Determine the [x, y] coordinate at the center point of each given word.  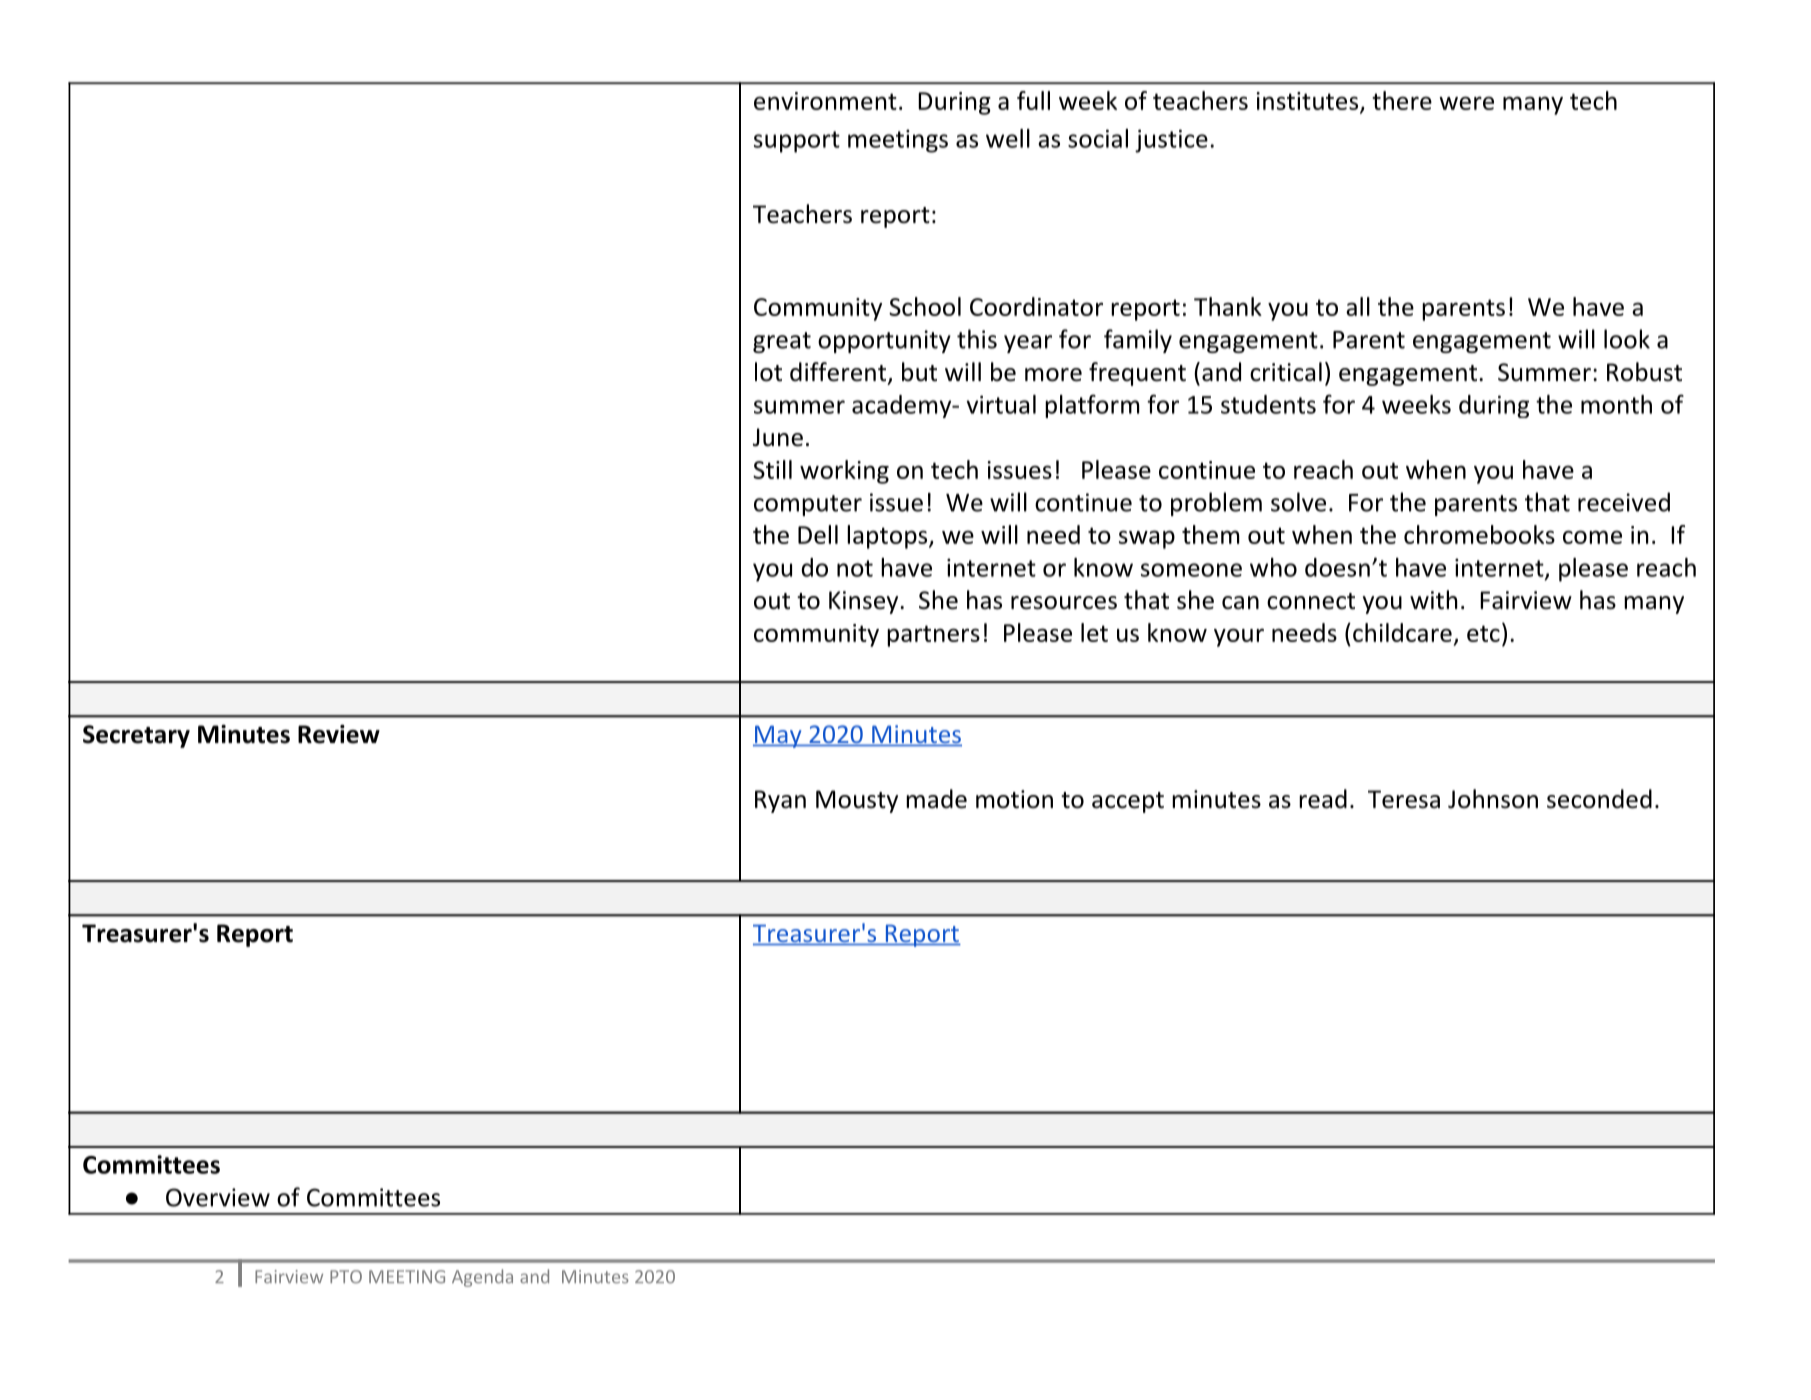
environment [825, 101]
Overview [218, 1197]
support [797, 142]
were [1466, 103]
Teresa [1404, 799]
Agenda [482, 1278]
